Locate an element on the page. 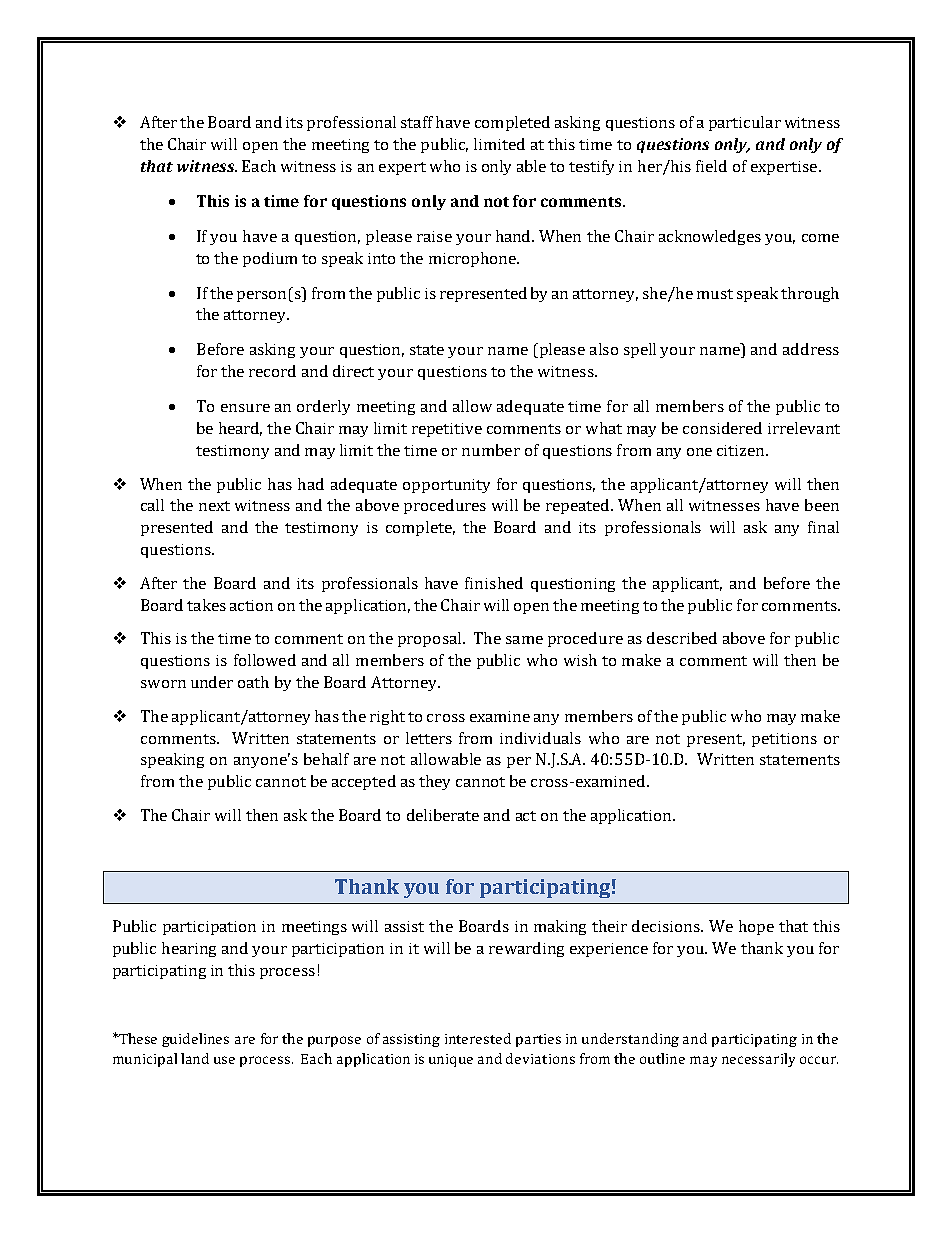  staff is located at coordinates (417, 122).
